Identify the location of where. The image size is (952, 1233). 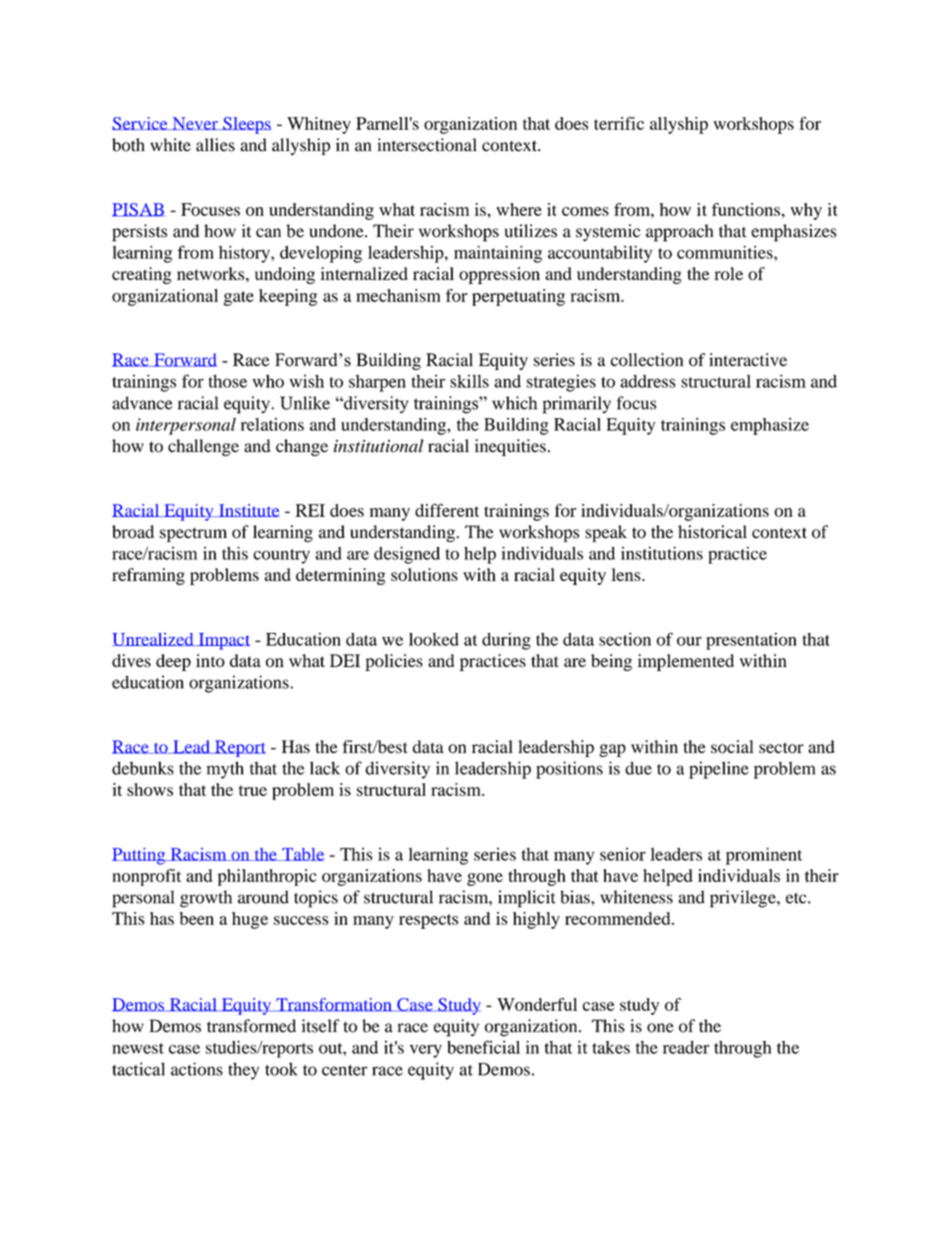
(519, 209).
